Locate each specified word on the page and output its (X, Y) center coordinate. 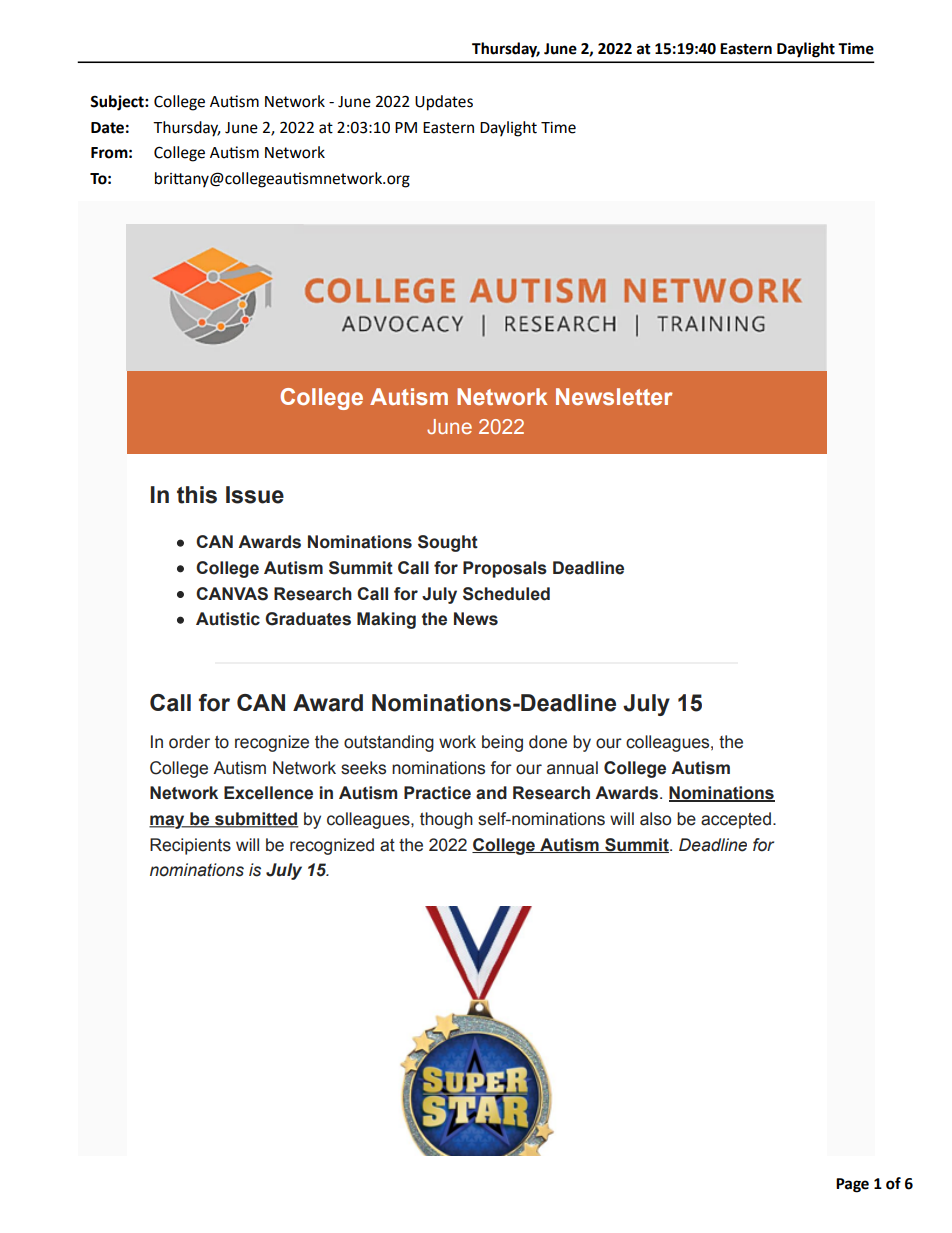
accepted (736, 820)
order (189, 742)
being (502, 743)
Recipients (190, 846)
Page (852, 1185)
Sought (448, 543)
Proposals (505, 569)
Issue (255, 495)
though (446, 820)
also (655, 819)
